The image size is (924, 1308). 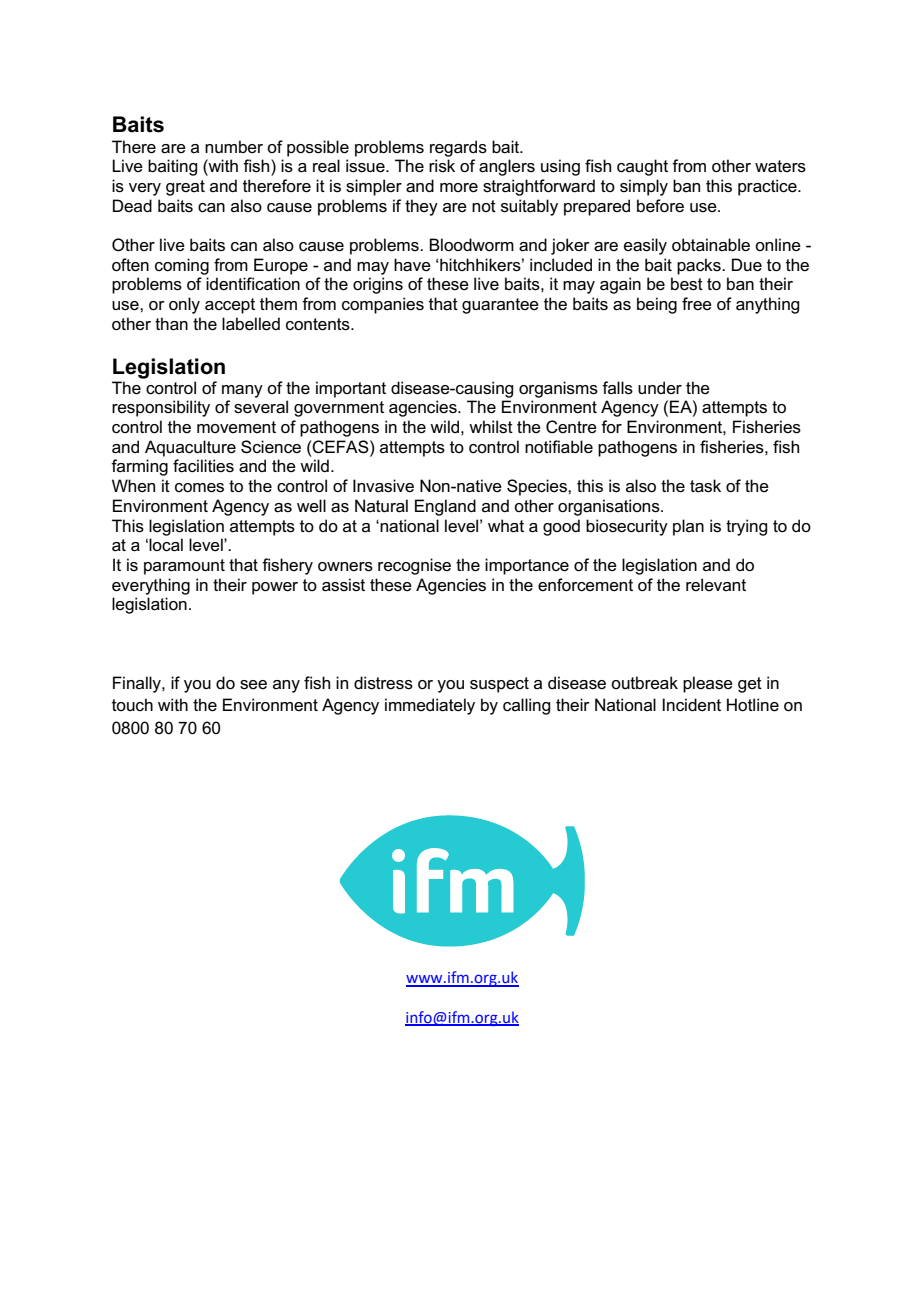 I want to click on see, so click(x=253, y=685).
